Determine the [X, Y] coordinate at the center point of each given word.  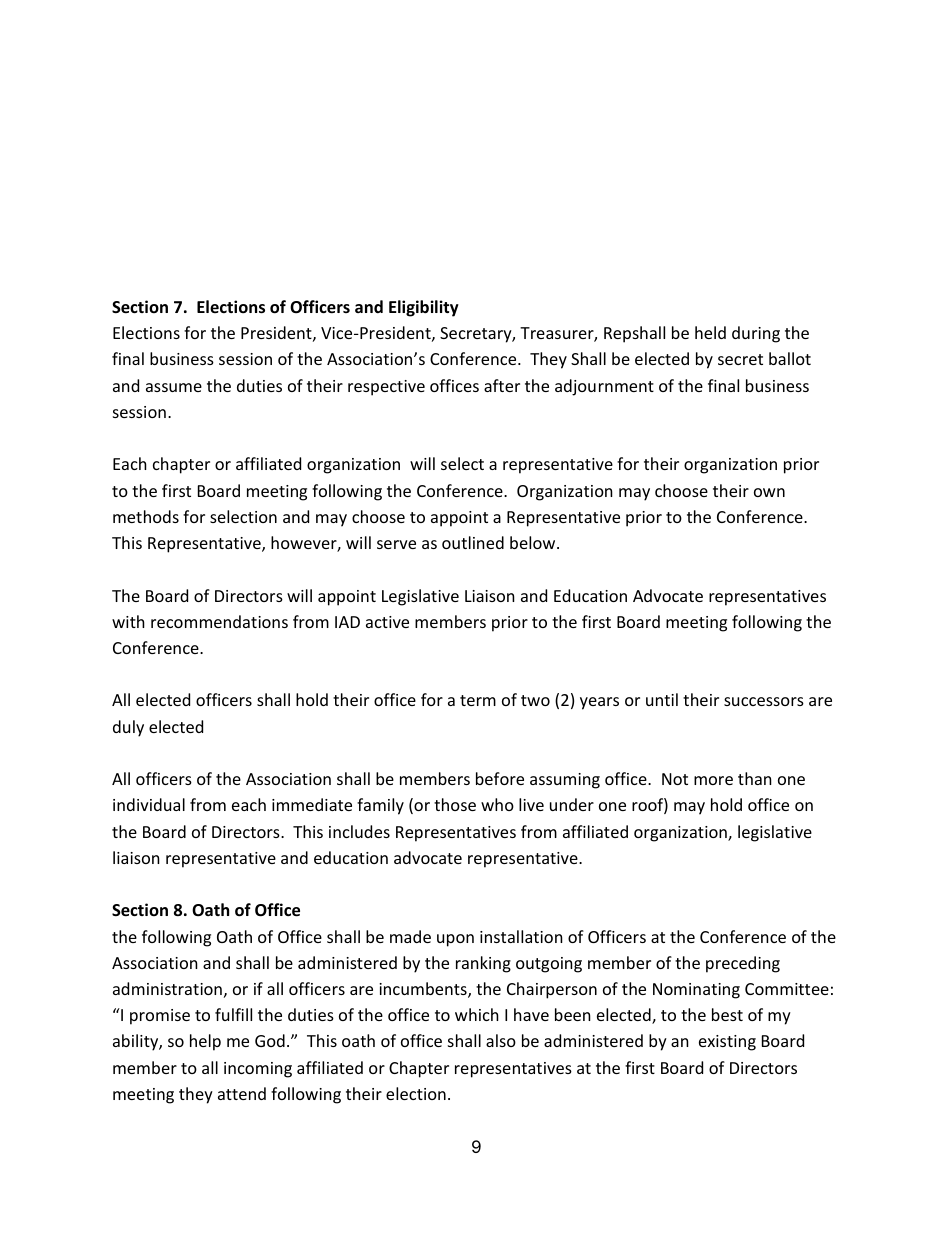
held [710, 332]
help [205, 1042]
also [501, 1040]
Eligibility [424, 308]
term [478, 700]
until [662, 699]
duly [128, 728]
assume [174, 387]
